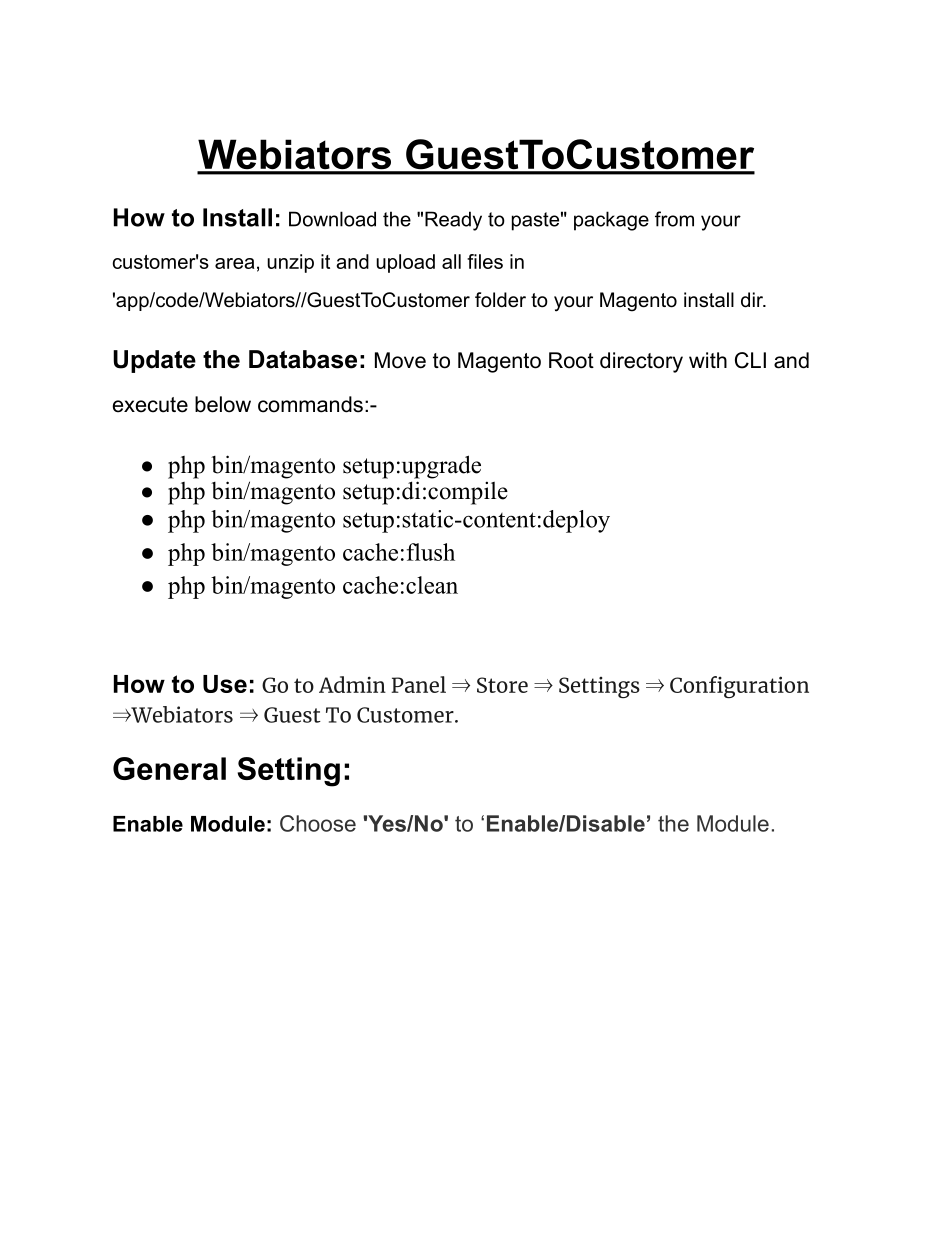 The image size is (952, 1233). What do you see at coordinates (453, 221) in the screenshot?
I see `Ready` at bounding box center [453, 221].
